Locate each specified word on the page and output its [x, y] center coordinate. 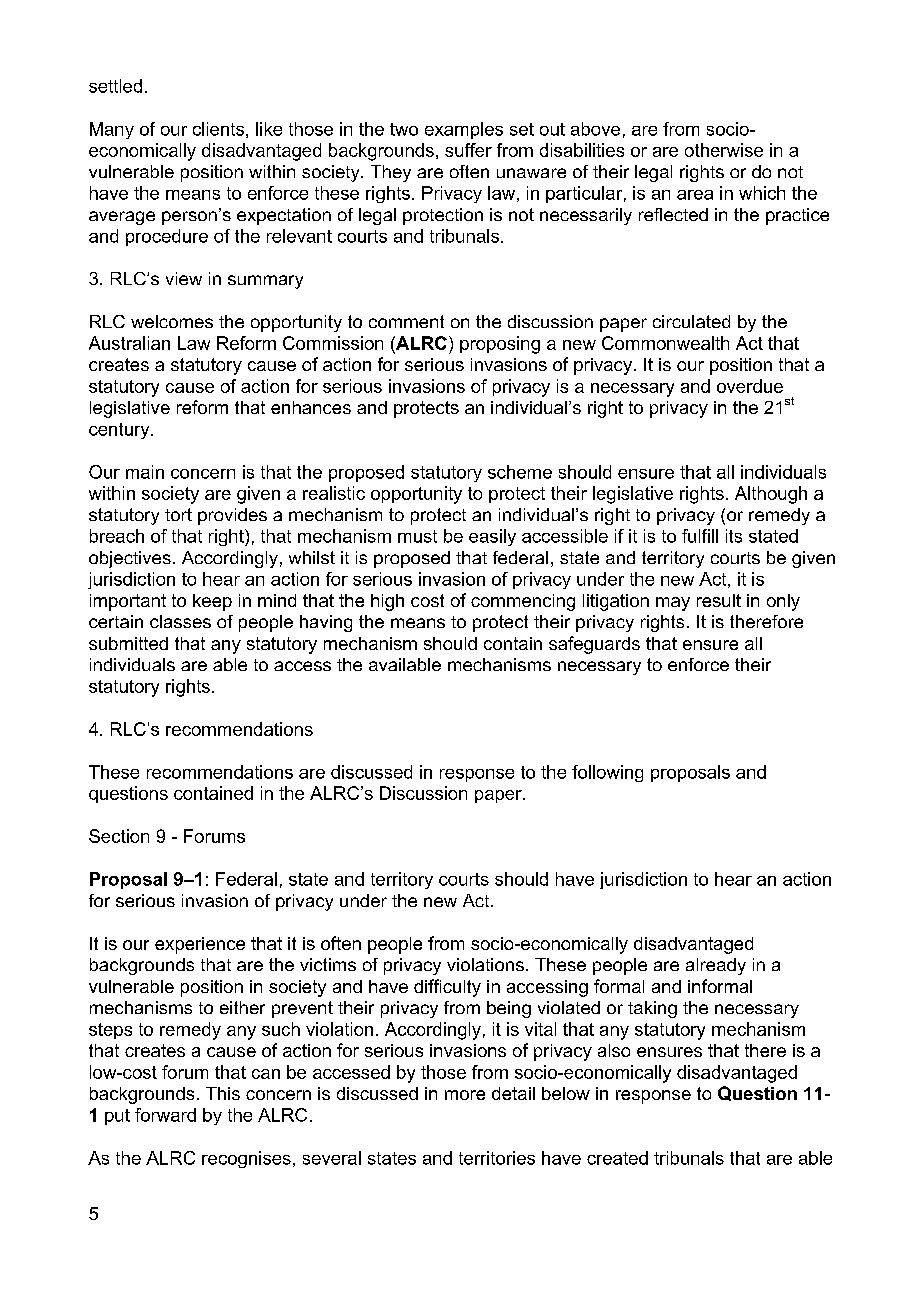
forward [165, 1115]
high [387, 602]
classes [180, 621]
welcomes [172, 321]
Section [119, 836]
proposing [500, 345]
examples [464, 130]
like [269, 129]
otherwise [724, 150]
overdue [750, 386]
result [719, 600]
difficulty [447, 988]
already [716, 966]
